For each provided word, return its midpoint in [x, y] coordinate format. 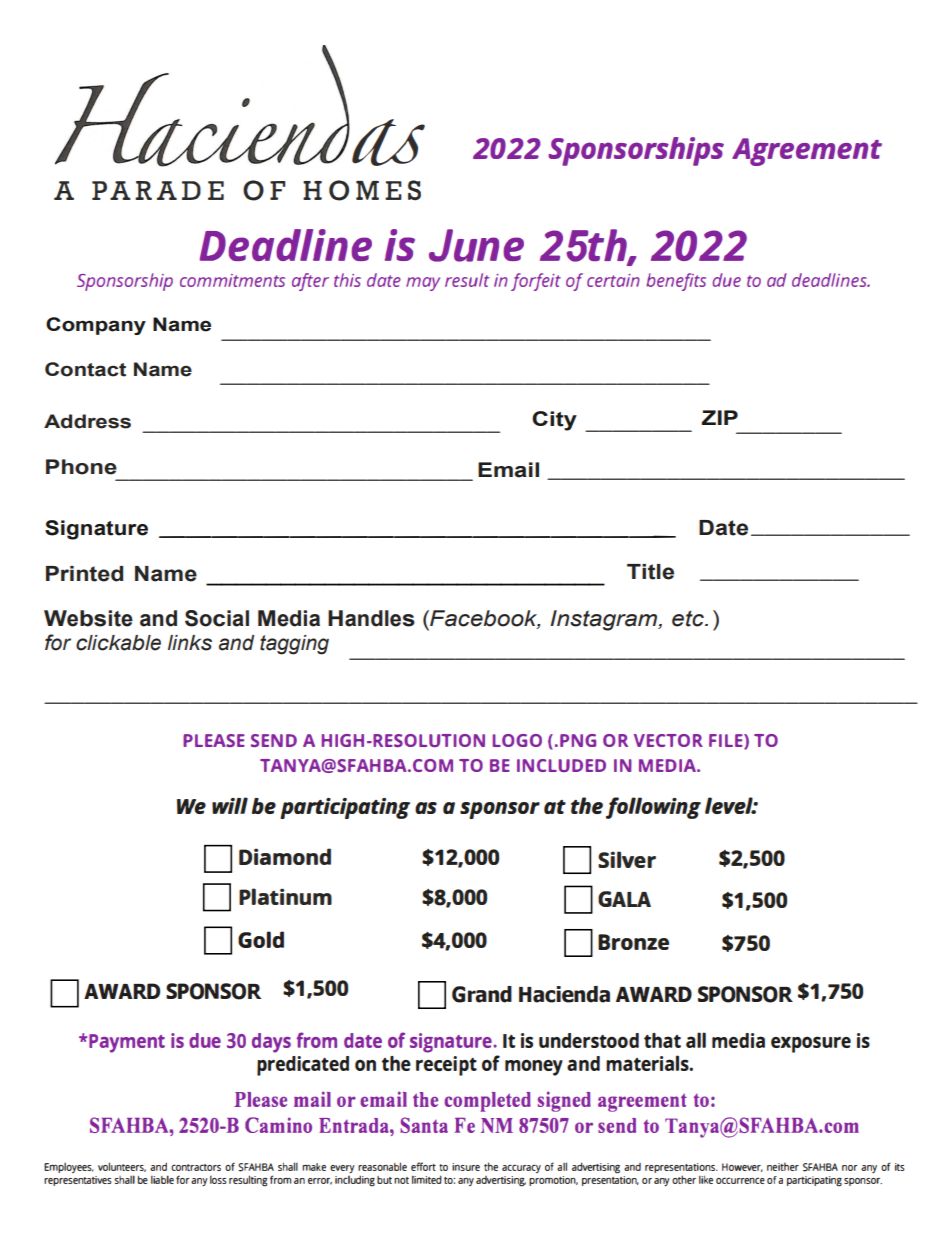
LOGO [517, 740]
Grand [482, 994]
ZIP [720, 417]
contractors [196, 1167]
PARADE [158, 190]
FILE [727, 741]
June [476, 245]
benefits [676, 282]
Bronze [633, 942]
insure [466, 1167]
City [554, 421]
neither [783, 1166]
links [190, 643]
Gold [261, 939]
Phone [81, 467]
